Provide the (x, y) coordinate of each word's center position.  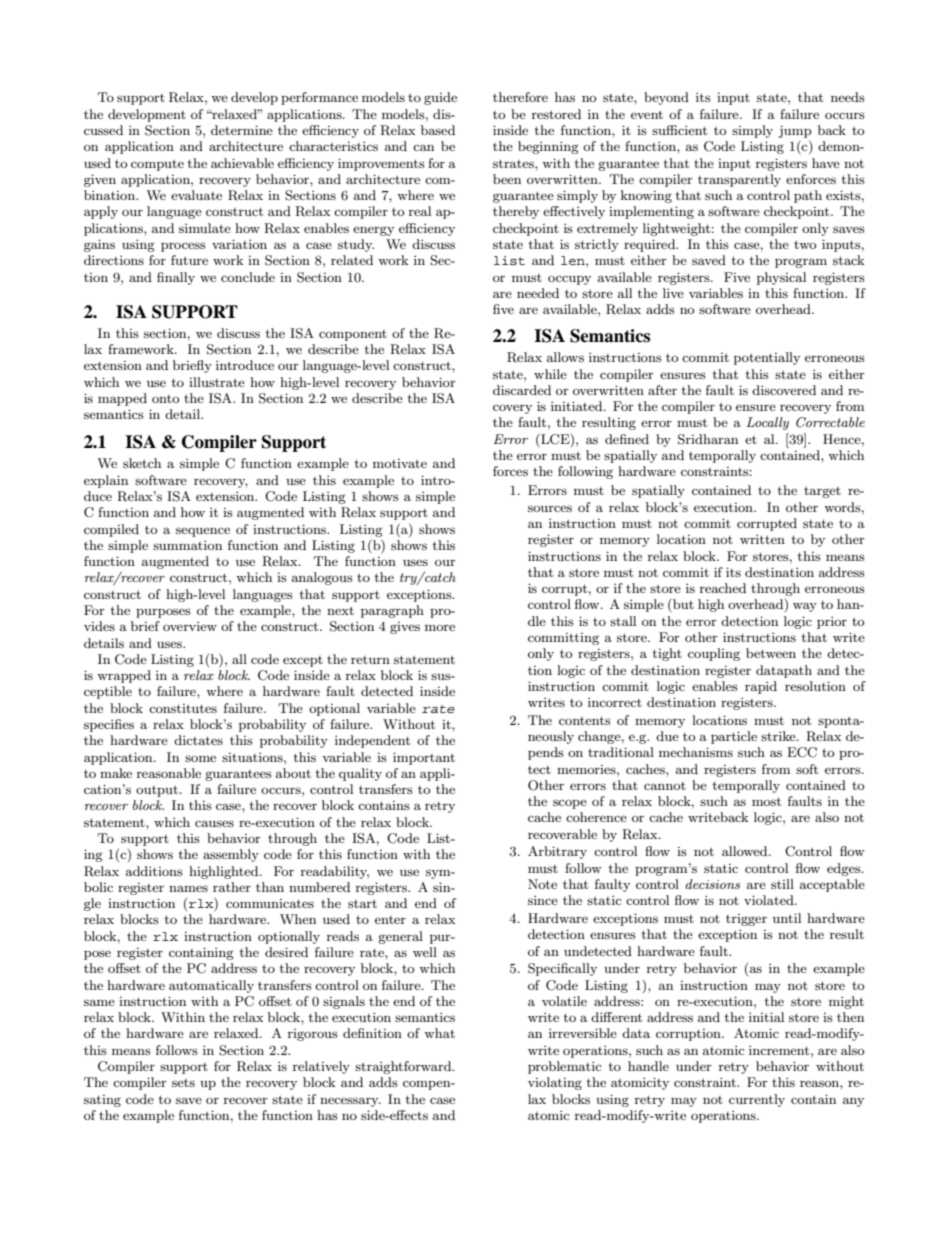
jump (795, 131)
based (438, 130)
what (439, 1033)
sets (183, 1083)
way (805, 607)
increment (780, 1050)
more (440, 627)
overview (190, 626)
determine (242, 130)
